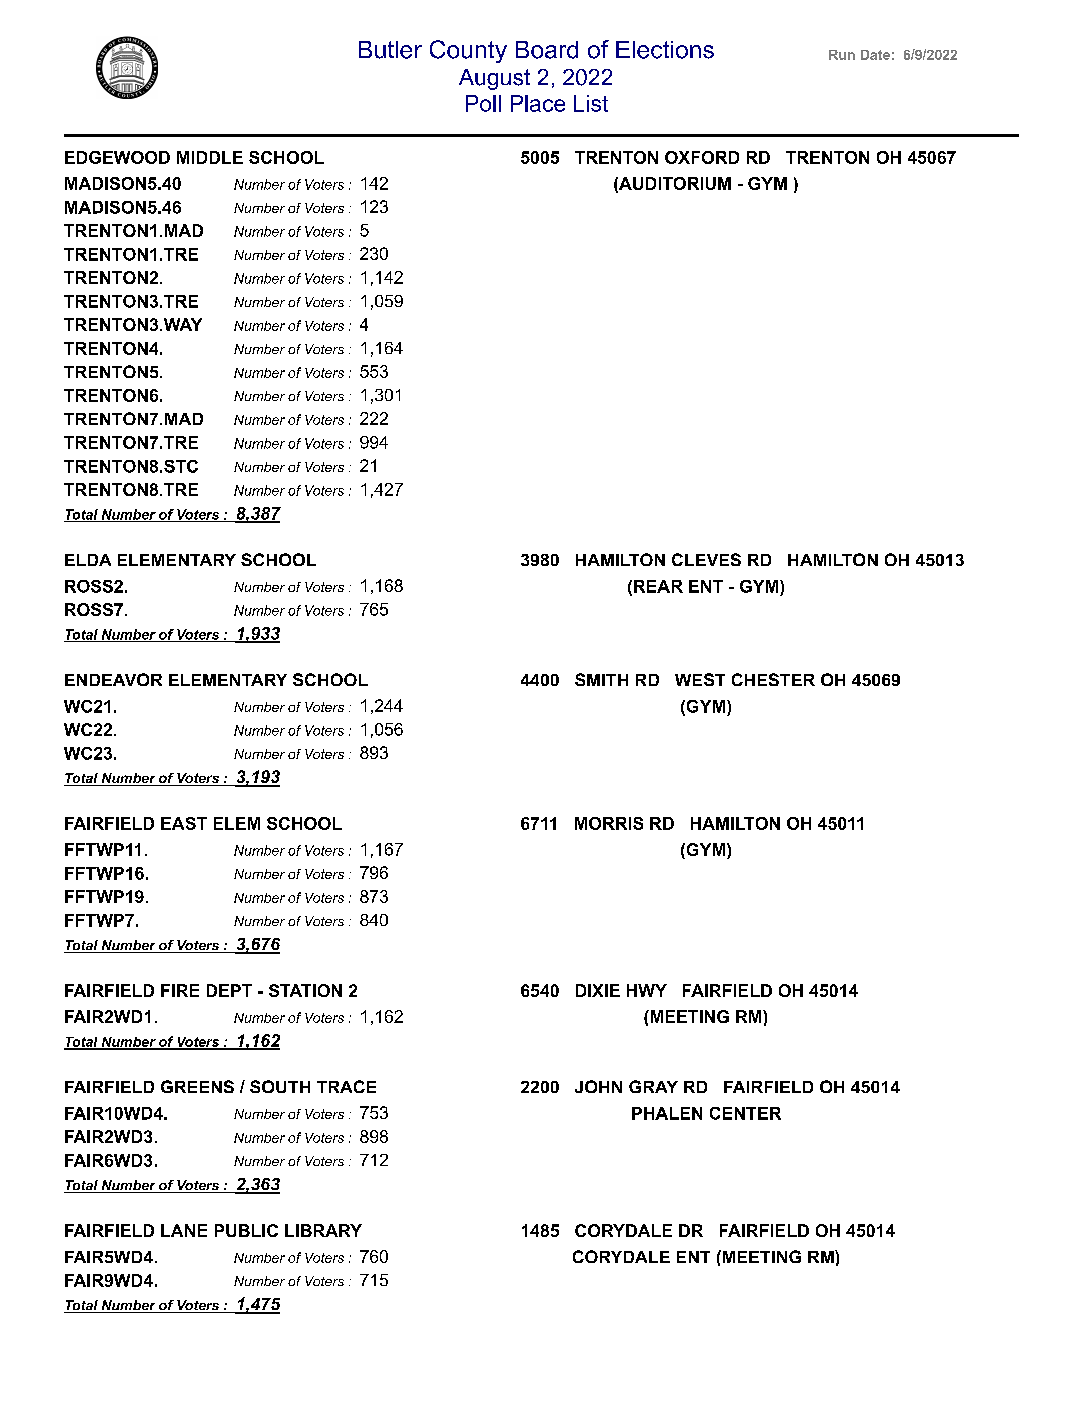  What do you see at coordinates (494, 79) in the screenshot?
I see `August` at bounding box center [494, 79].
